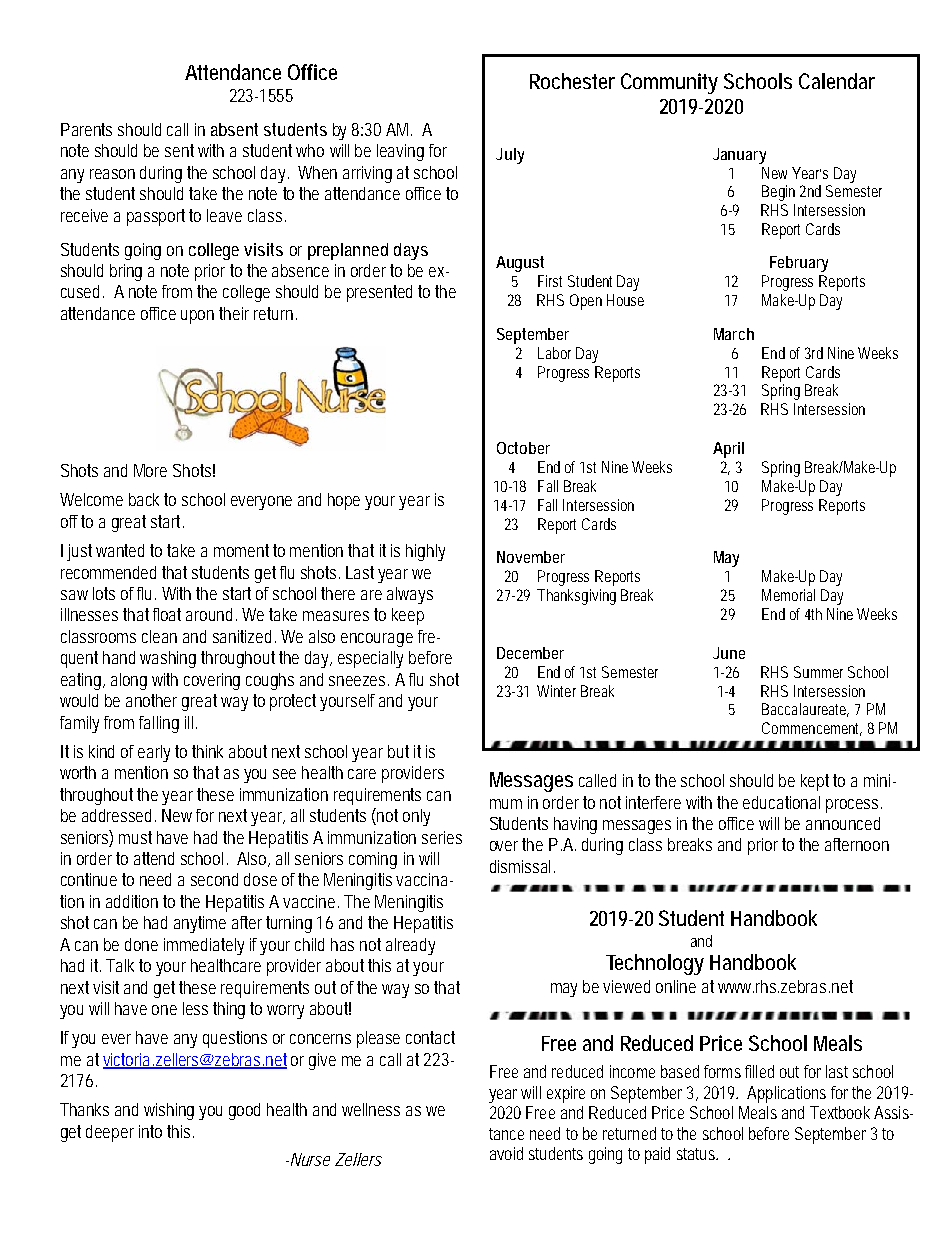  Describe the element at coordinates (197, 317) in the document. I see `upon` at that location.
